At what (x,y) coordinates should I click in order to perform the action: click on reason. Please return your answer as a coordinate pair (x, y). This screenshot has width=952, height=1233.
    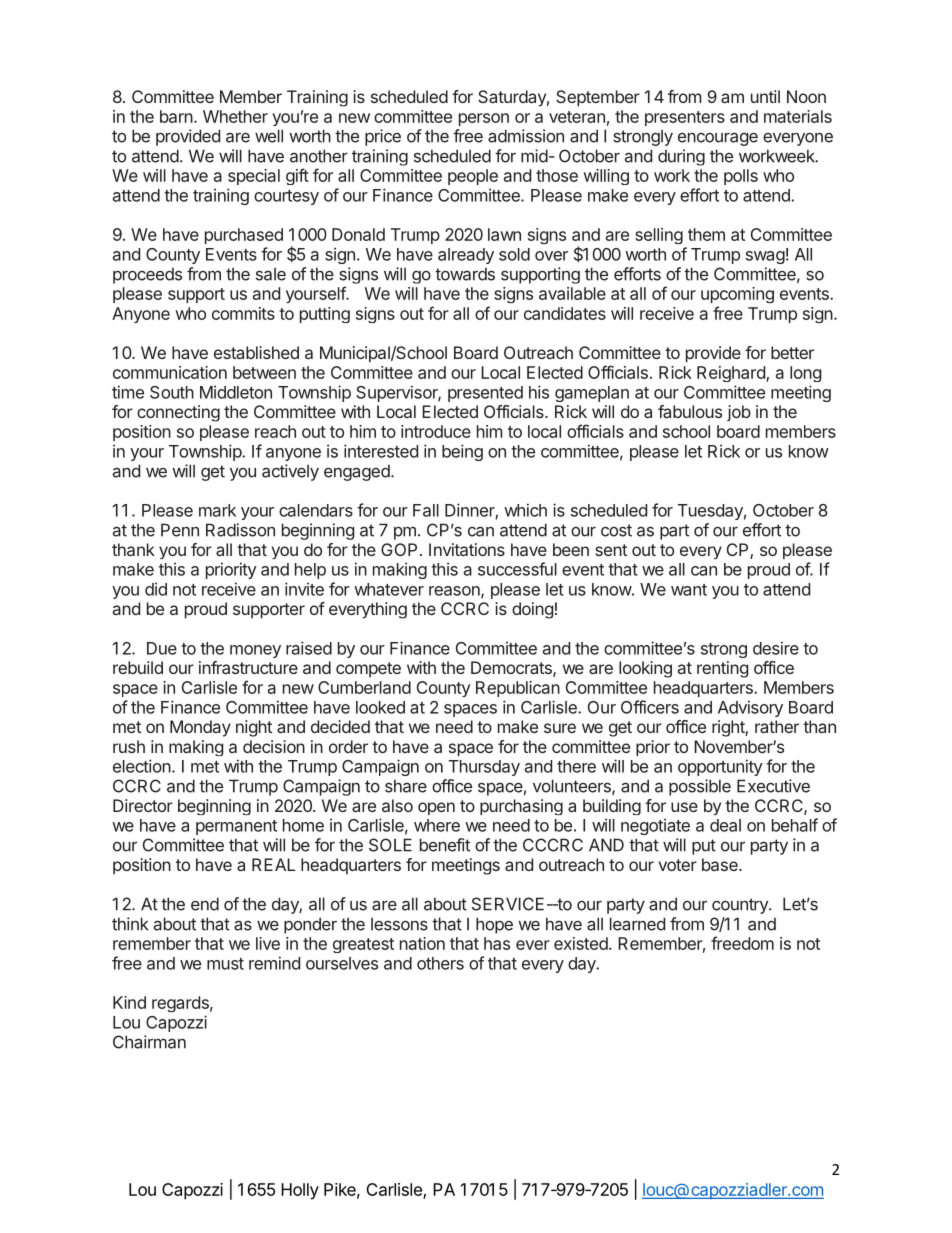
    Looking at the image, I should click on (455, 592).
